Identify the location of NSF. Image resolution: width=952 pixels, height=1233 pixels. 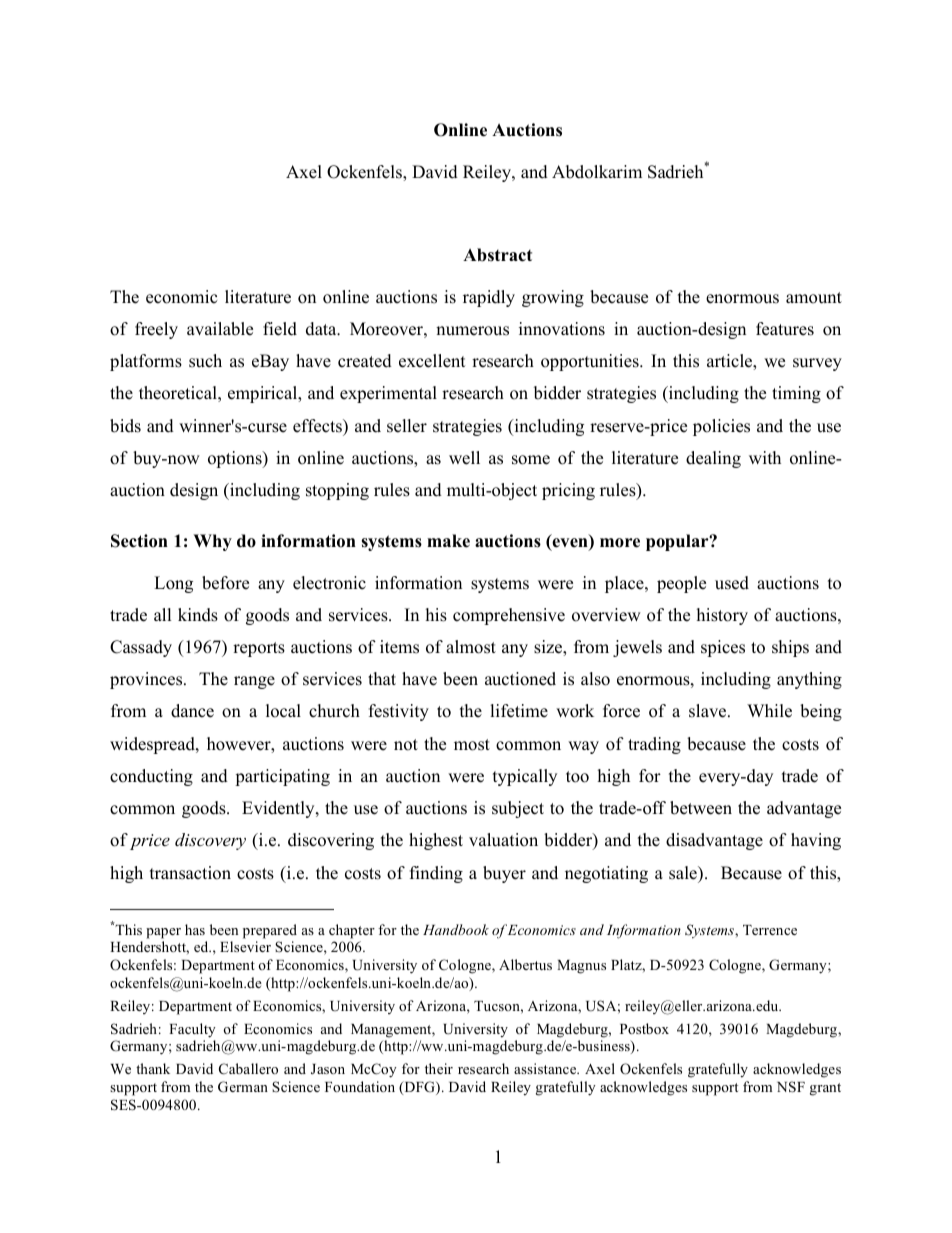
(791, 1087).
